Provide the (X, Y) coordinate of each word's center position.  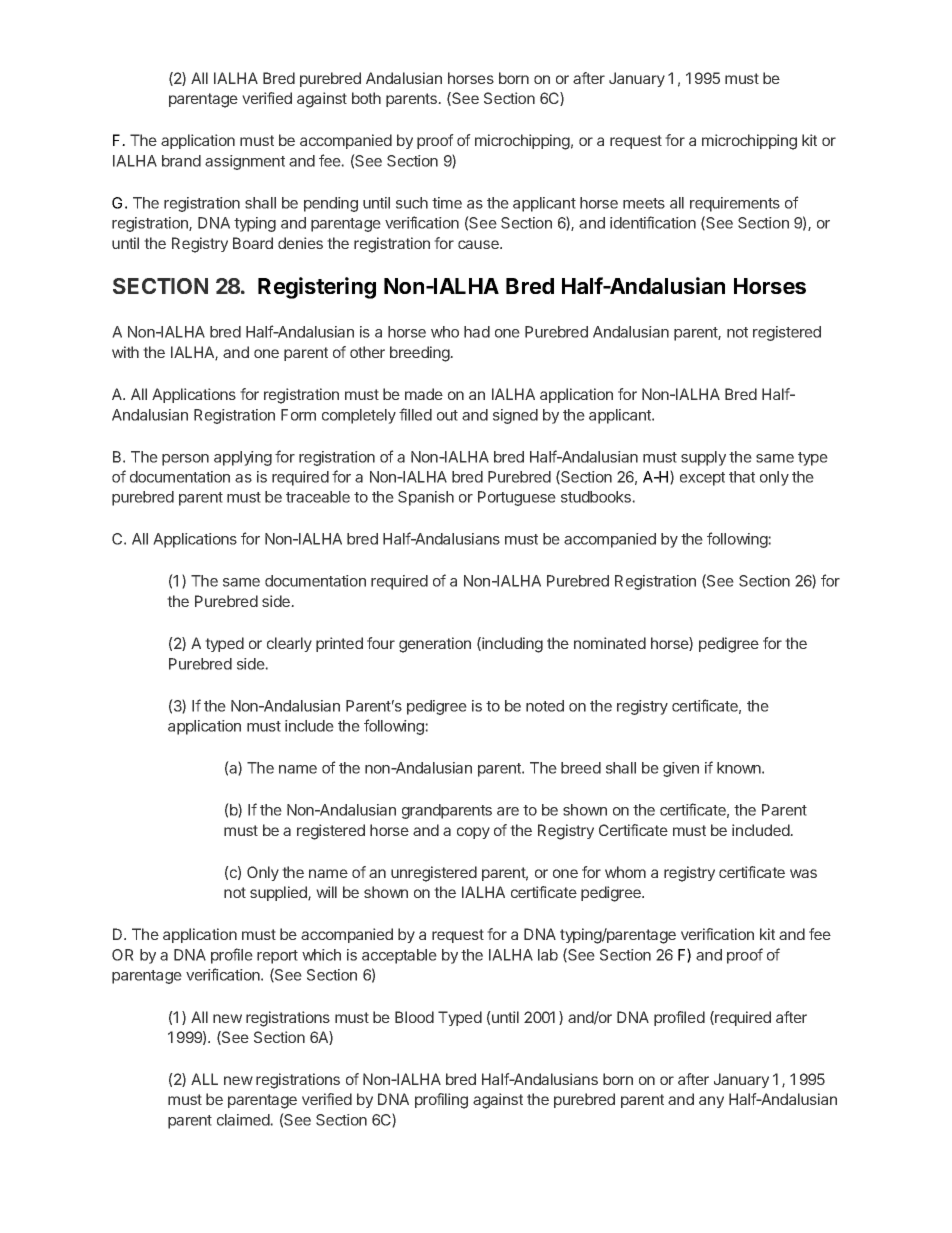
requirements (735, 204)
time (447, 203)
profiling (441, 1101)
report (277, 957)
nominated (610, 643)
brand (181, 161)
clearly (289, 644)
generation (435, 645)
